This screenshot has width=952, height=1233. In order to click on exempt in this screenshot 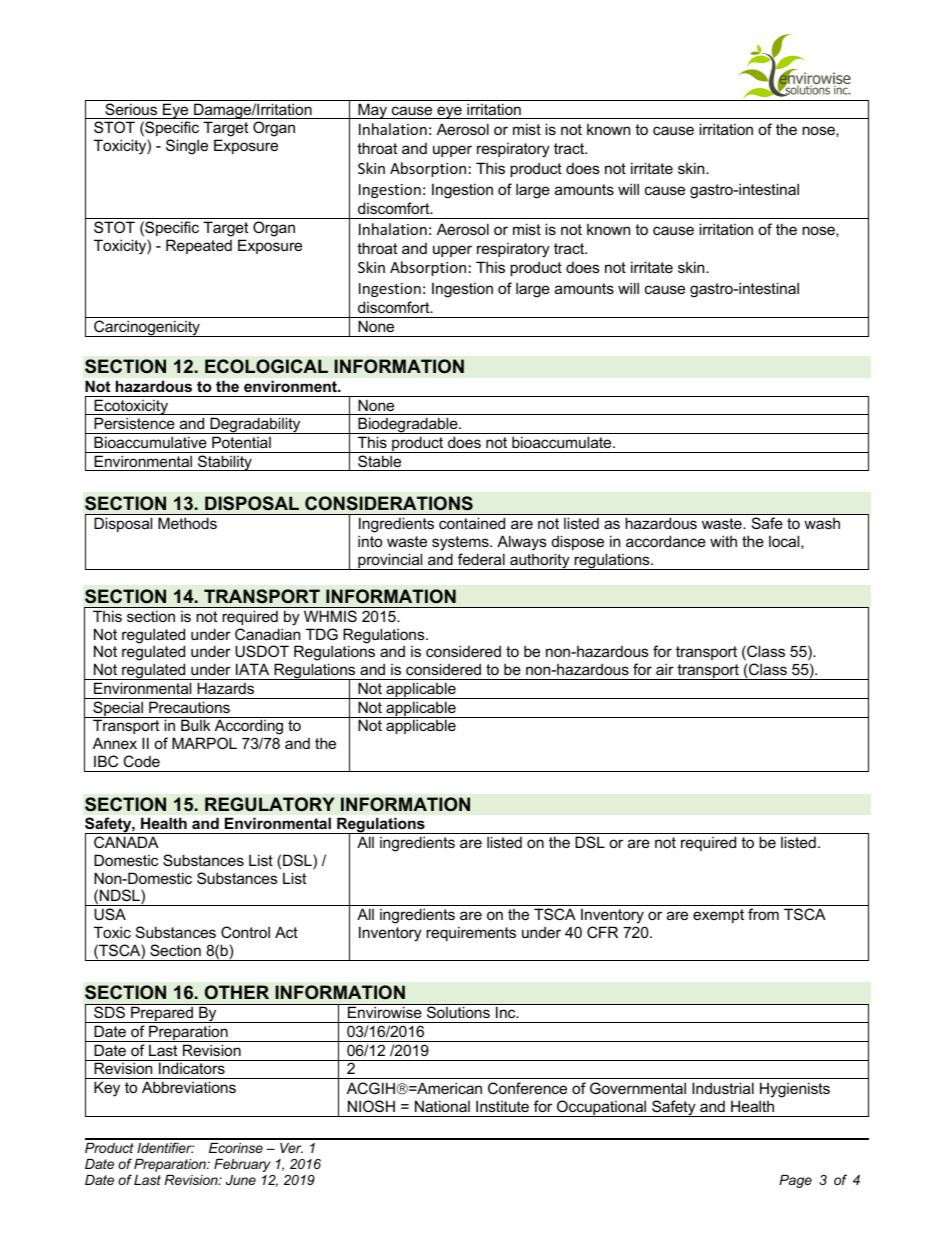, I will do `click(718, 916)`.
